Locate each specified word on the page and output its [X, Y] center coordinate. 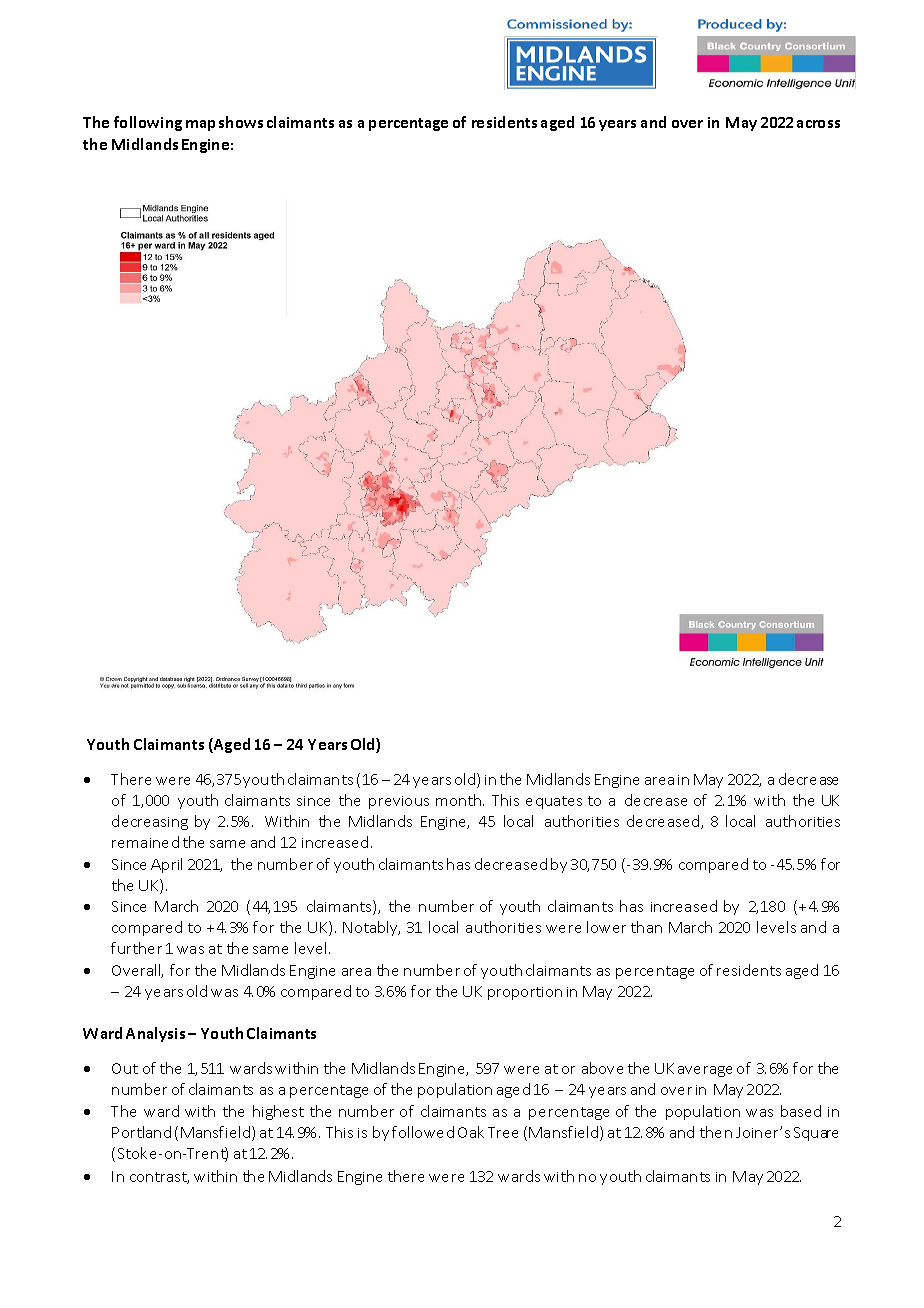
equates [554, 802]
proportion [525, 993]
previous [399, 802]
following [148, 123]
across [818, 124]
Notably [371, 928]
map [200, 125]
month [460, 800]
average [705, 1071]
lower [606, 927]
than [646, 927]
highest [278, 1112]
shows [241, 122]
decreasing [150, 822]
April [166, 865]
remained [145, 842]
